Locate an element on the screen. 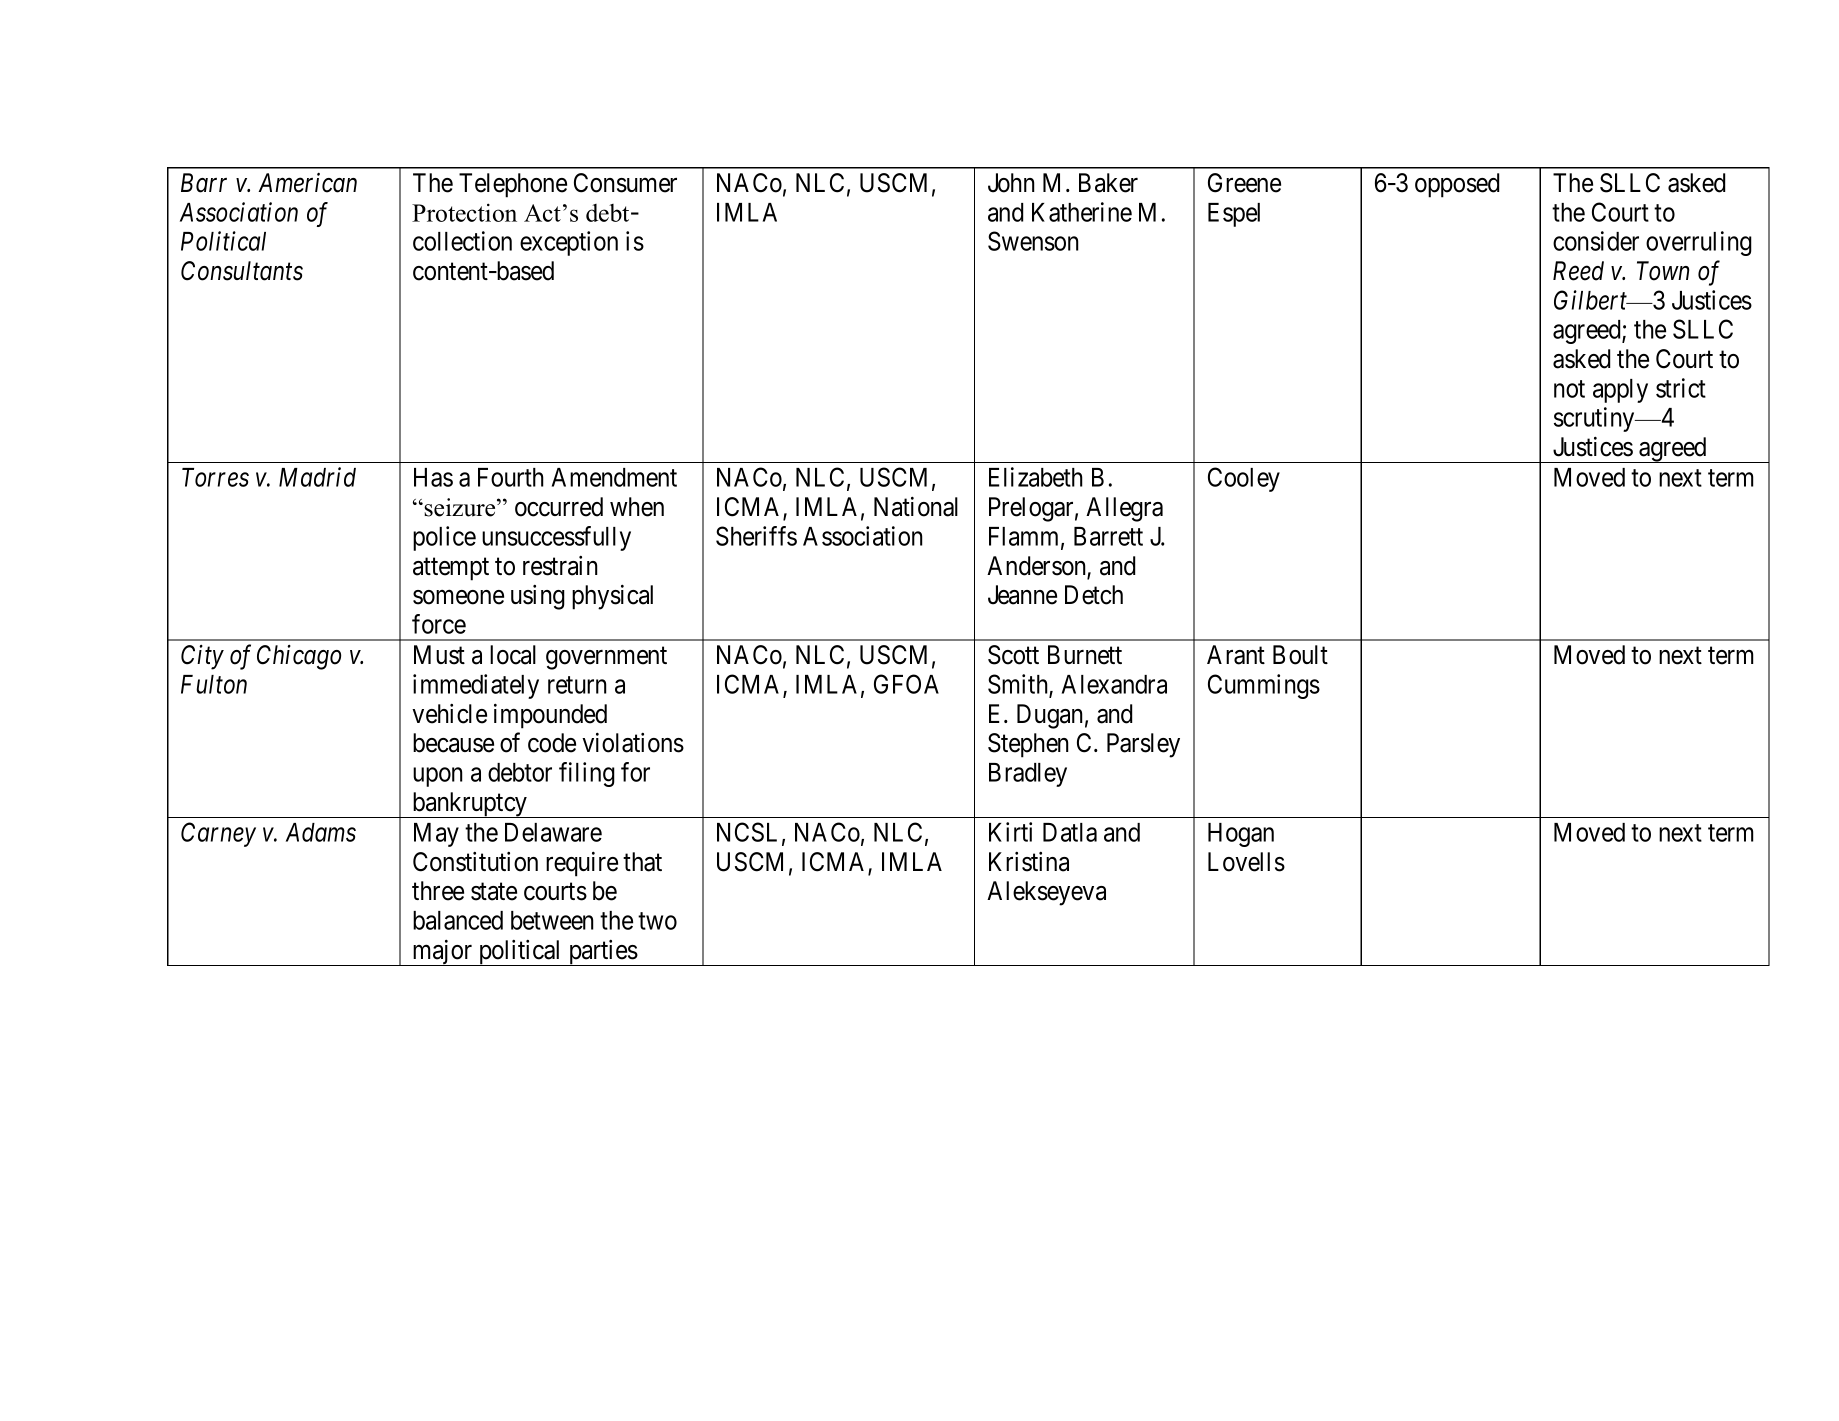 The image size is (1839, 1421). Jeanne is located at coordinates (1022, 595).
